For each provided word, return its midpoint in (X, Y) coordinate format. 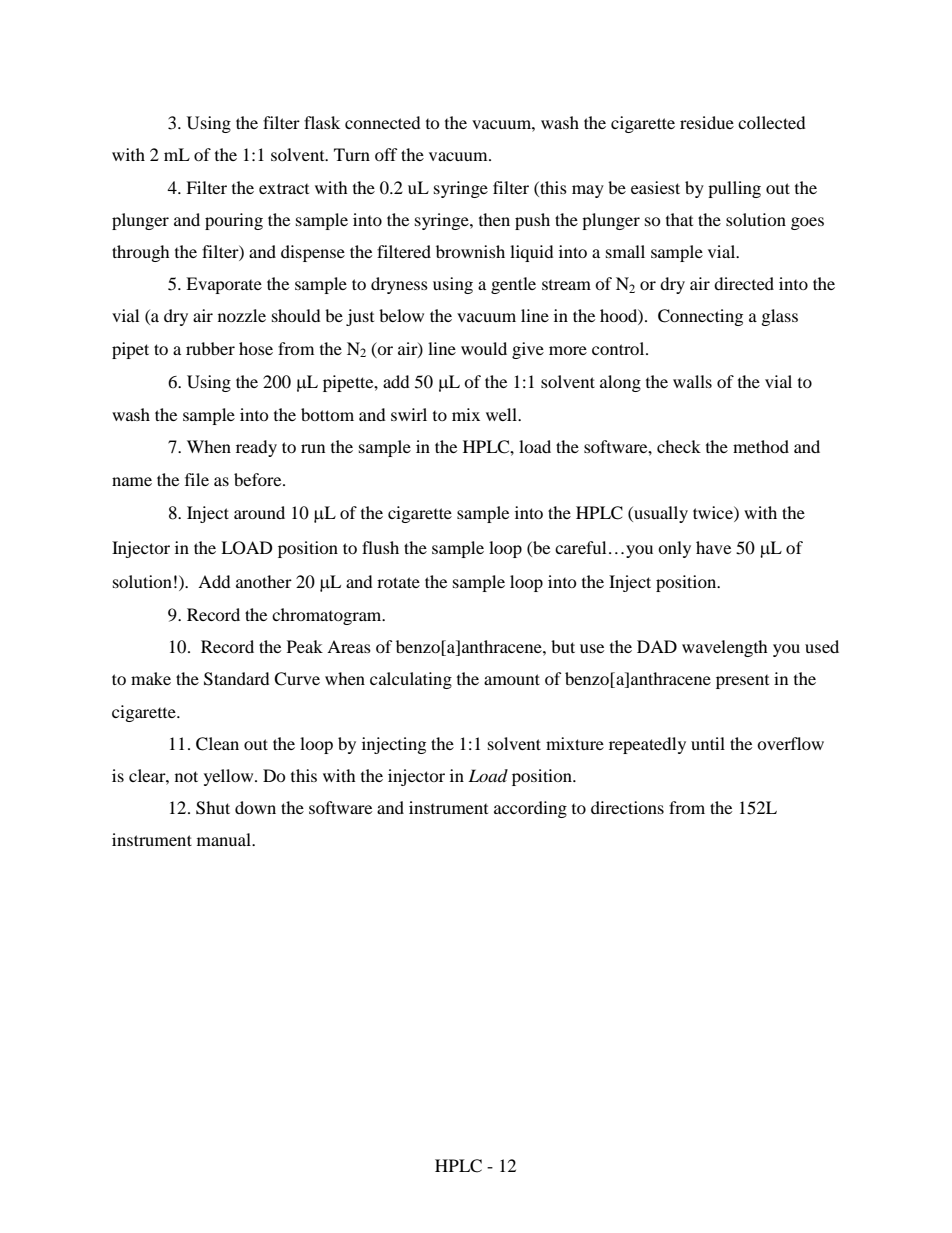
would (484, 348)
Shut (213, 808)
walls (692, 381)
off (386, 154)
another (264, 581)
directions (627, 807)
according (530, 809)
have (713, 547)
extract (284, 188)
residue (707, 122)
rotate (398, 582)
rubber (210, 348)
